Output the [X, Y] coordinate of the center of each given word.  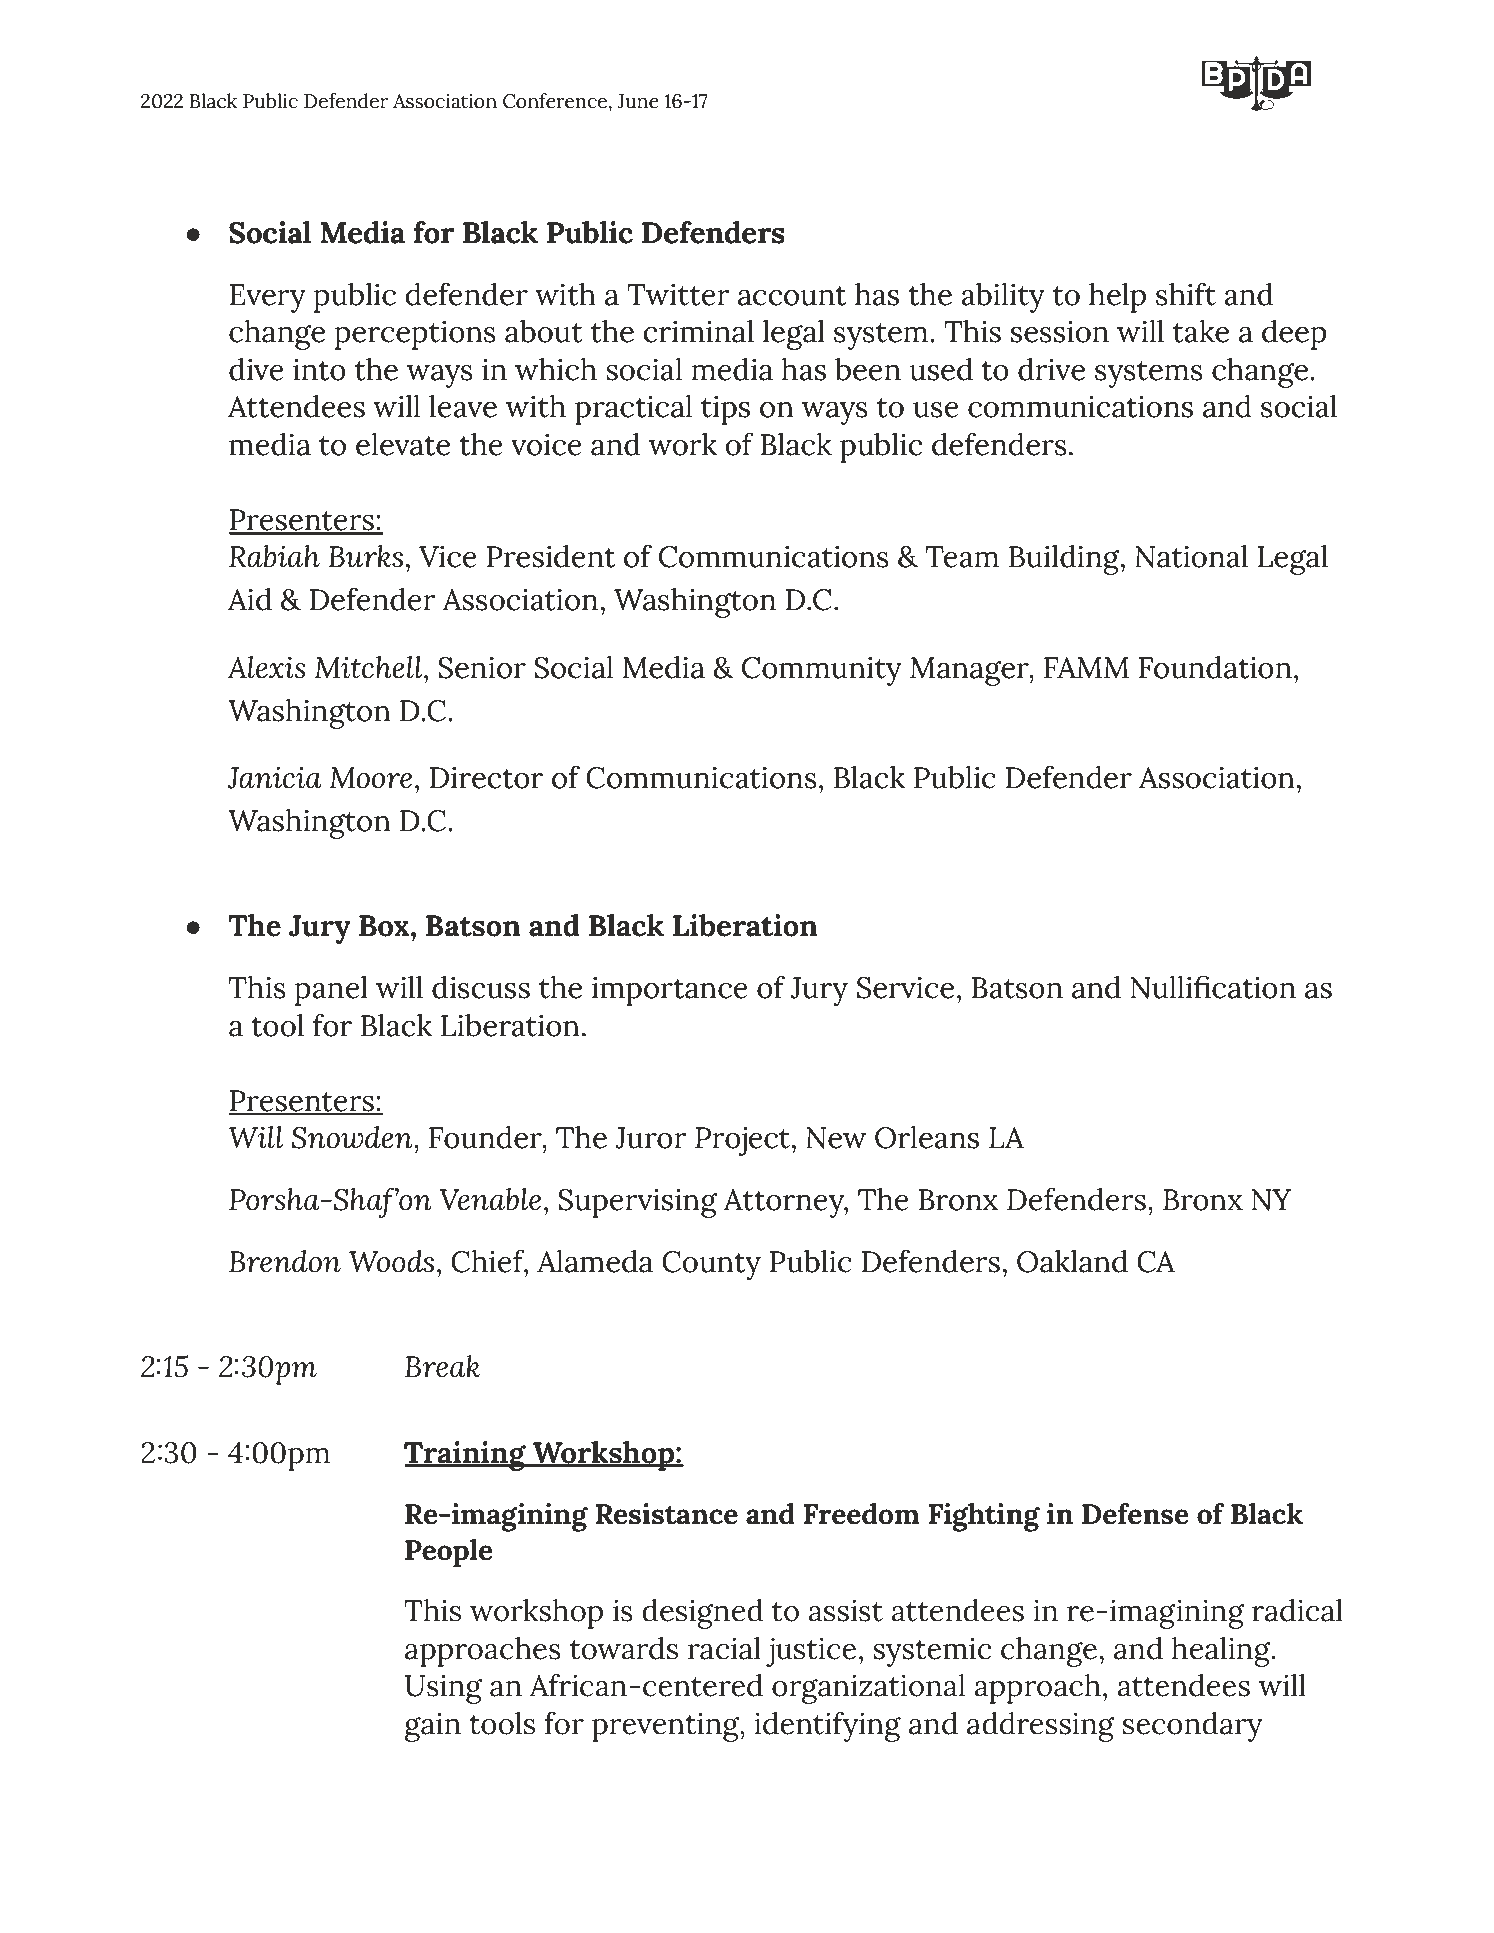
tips [725, 410]
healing [1222, 1652]
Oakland [1072, 1261]
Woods [391, 1261]
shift [1186, 294]
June [638, 101]
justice [811, 1652]
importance [670, 991]
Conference [556, 102]
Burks [365, 556]
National [1191, 556]
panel [331, 991]
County [711, 1265]
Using [443, 1689]
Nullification [1213, 987]
